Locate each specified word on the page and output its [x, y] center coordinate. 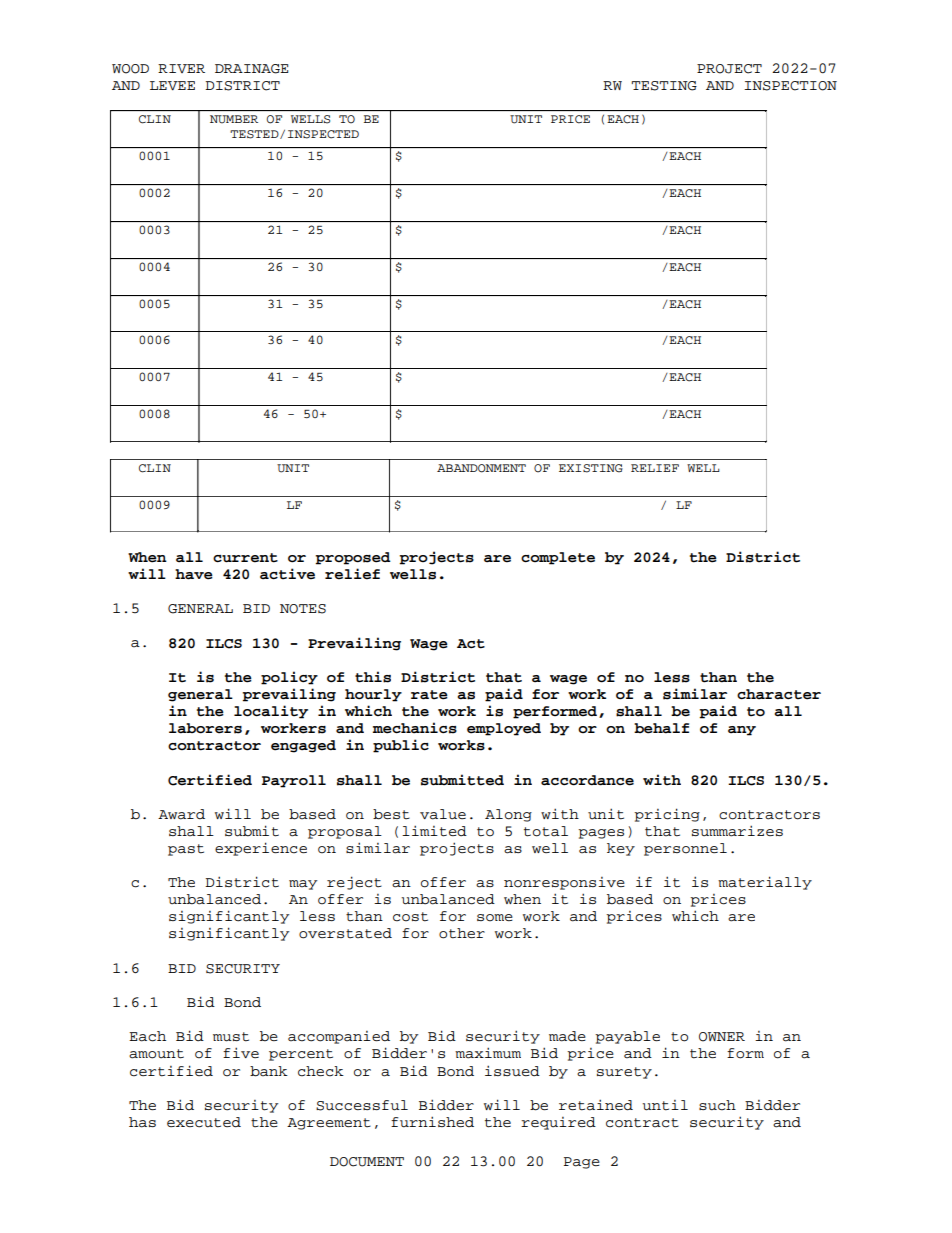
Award [181, 814]
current [245, 558]
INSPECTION [790, 86]
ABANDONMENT [481, 468]
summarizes [737, 831]
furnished [432, 1122]
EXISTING [591, 468]
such [717, 1105]
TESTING [664, 86]
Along [508, 815]
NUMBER [234, 119]
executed [204, 1122]
